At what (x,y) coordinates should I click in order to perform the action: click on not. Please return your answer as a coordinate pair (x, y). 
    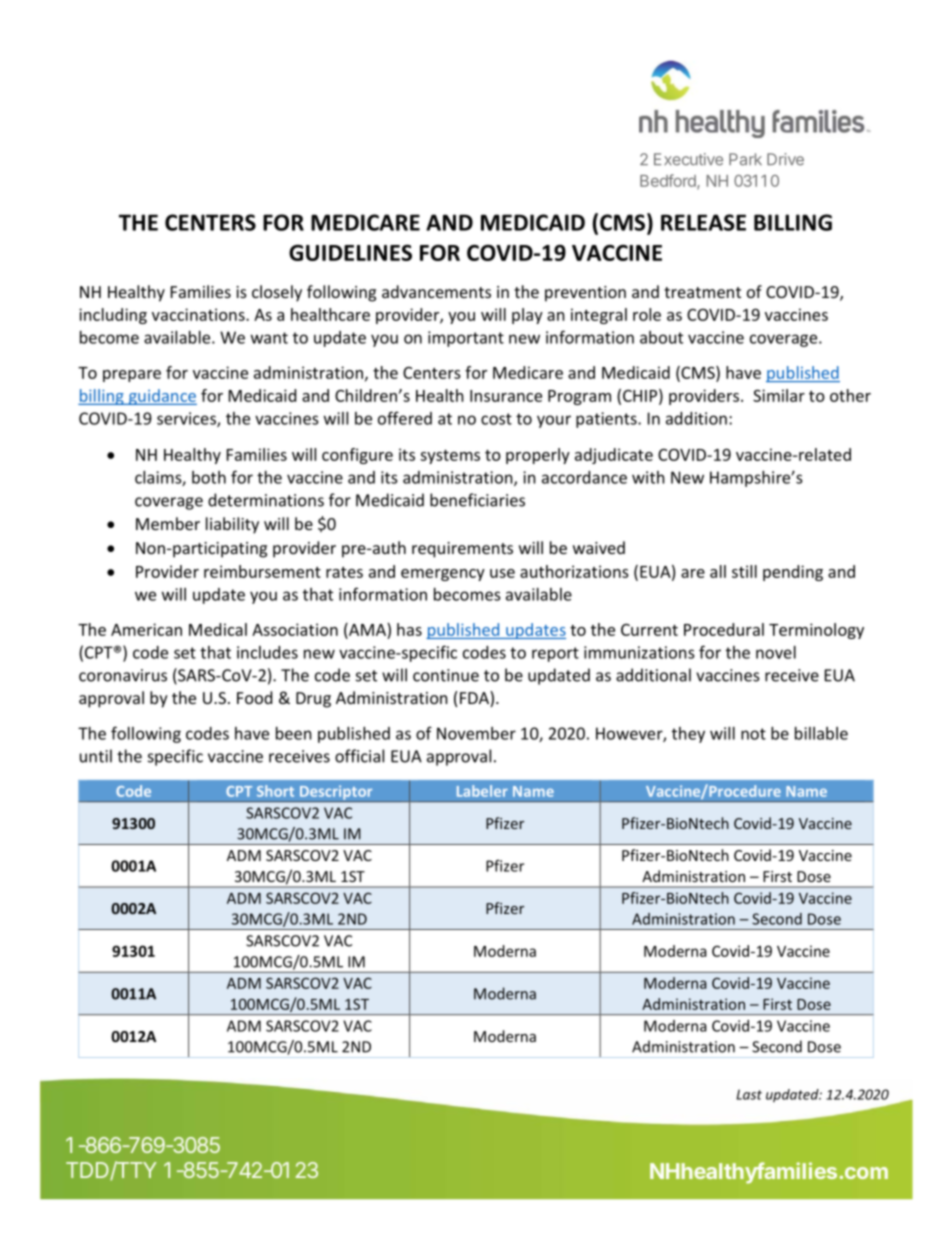
    Looking at the image, I should click on (753, 734).
